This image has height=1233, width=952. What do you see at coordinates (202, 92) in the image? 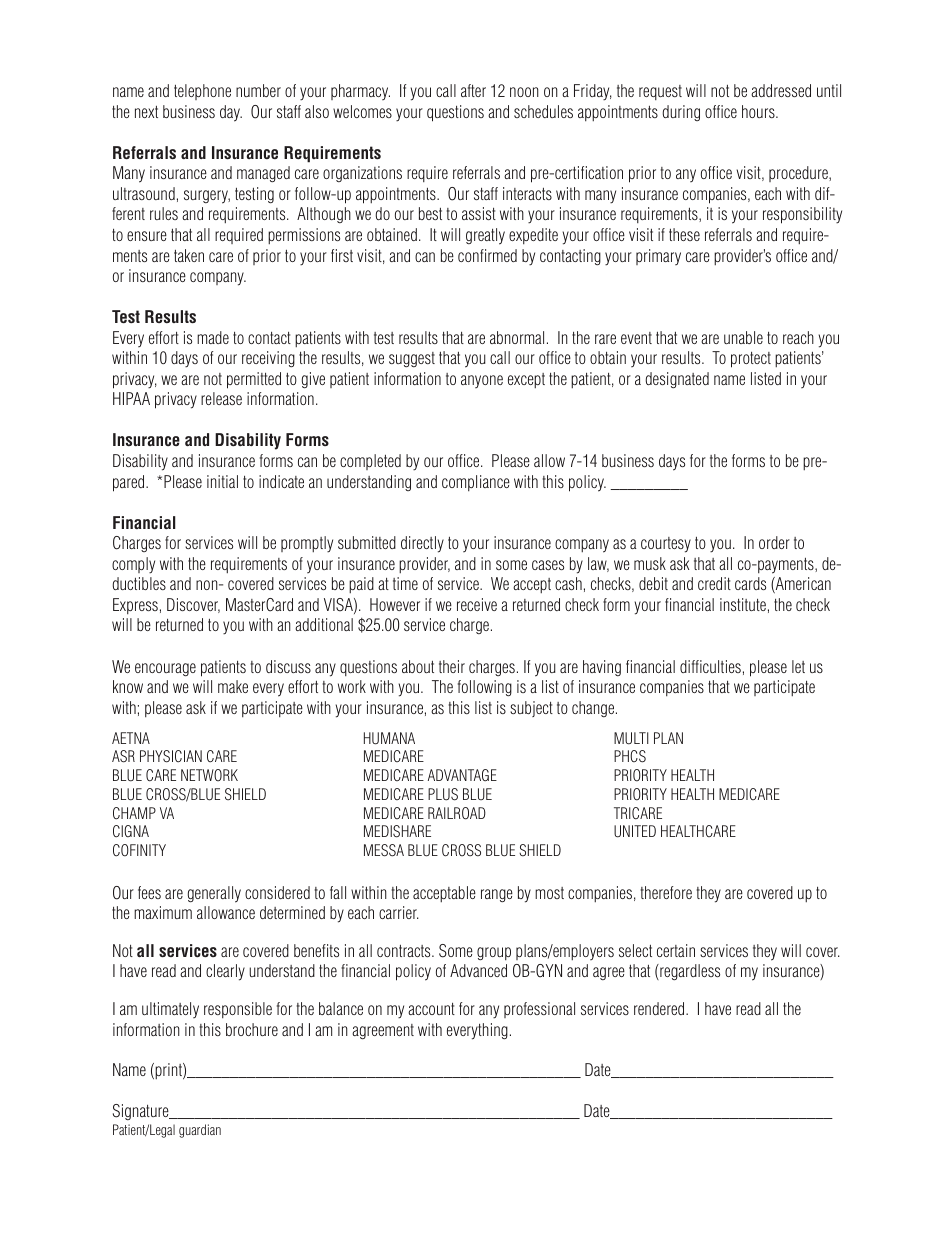
I see `telephone` at bounding box center [202, 92].
